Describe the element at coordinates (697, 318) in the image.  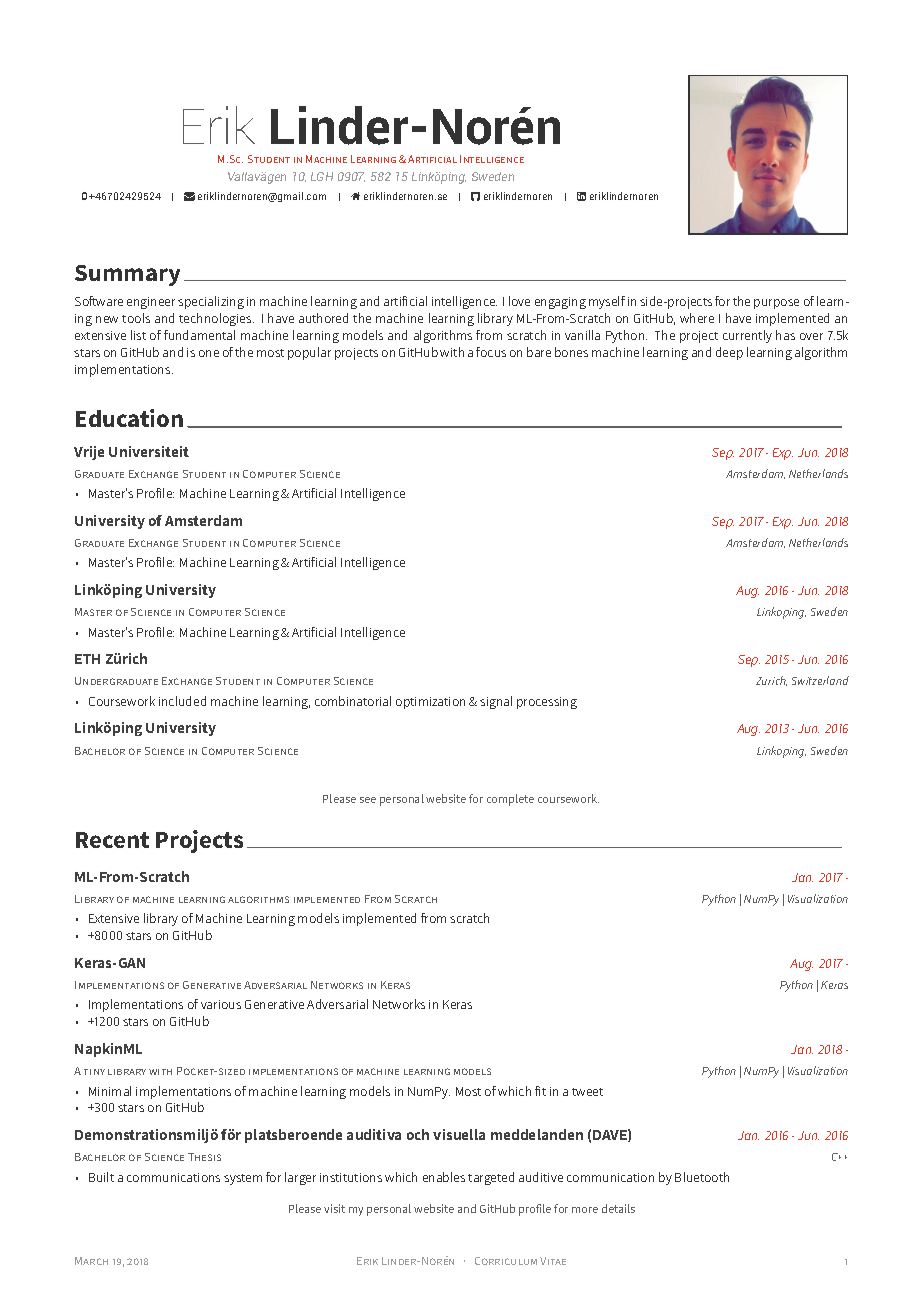
I see `where` at that location.
